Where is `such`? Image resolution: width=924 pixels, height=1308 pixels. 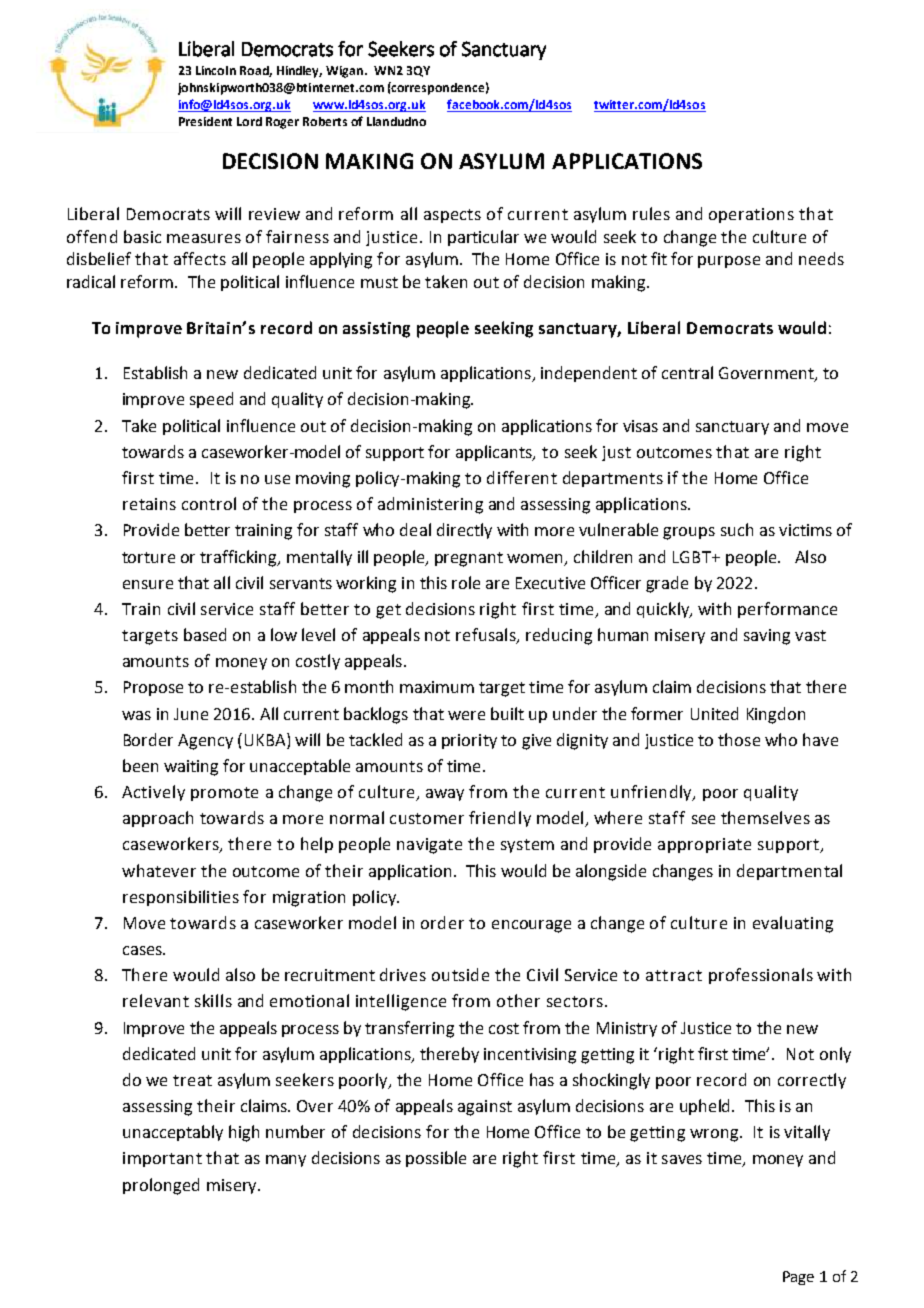 such is located at coordinates (737, 529).
